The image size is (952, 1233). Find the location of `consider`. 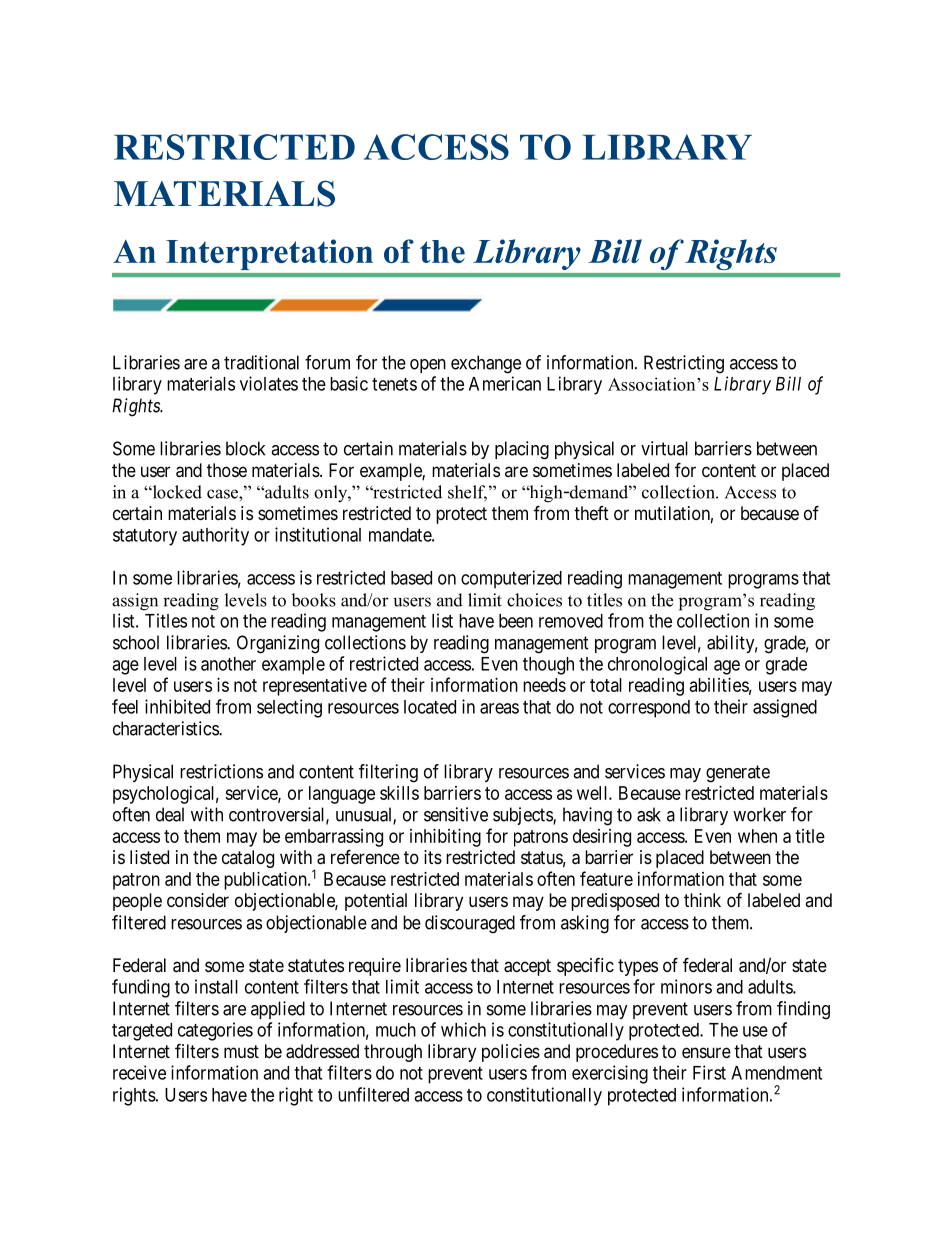

consider is located at coordinates (198, 900).
